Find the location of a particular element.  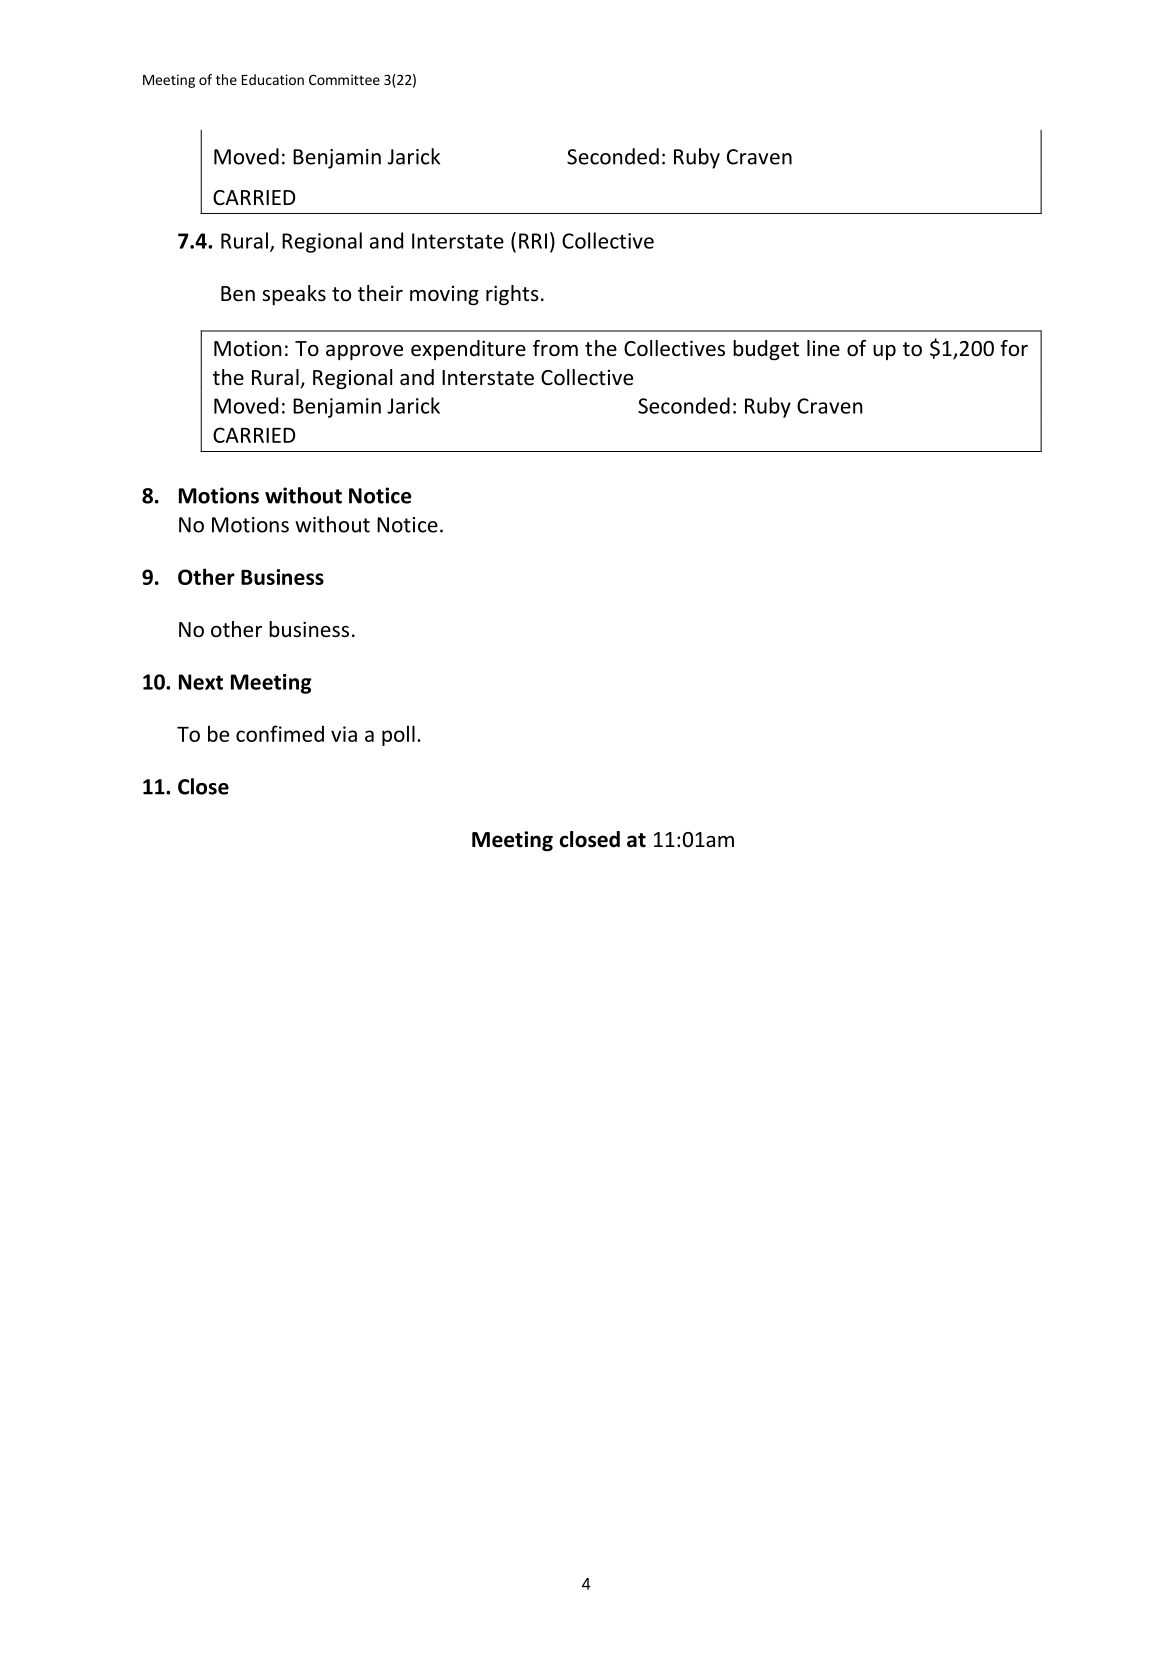

for is located at coordinates (1014, 348).
